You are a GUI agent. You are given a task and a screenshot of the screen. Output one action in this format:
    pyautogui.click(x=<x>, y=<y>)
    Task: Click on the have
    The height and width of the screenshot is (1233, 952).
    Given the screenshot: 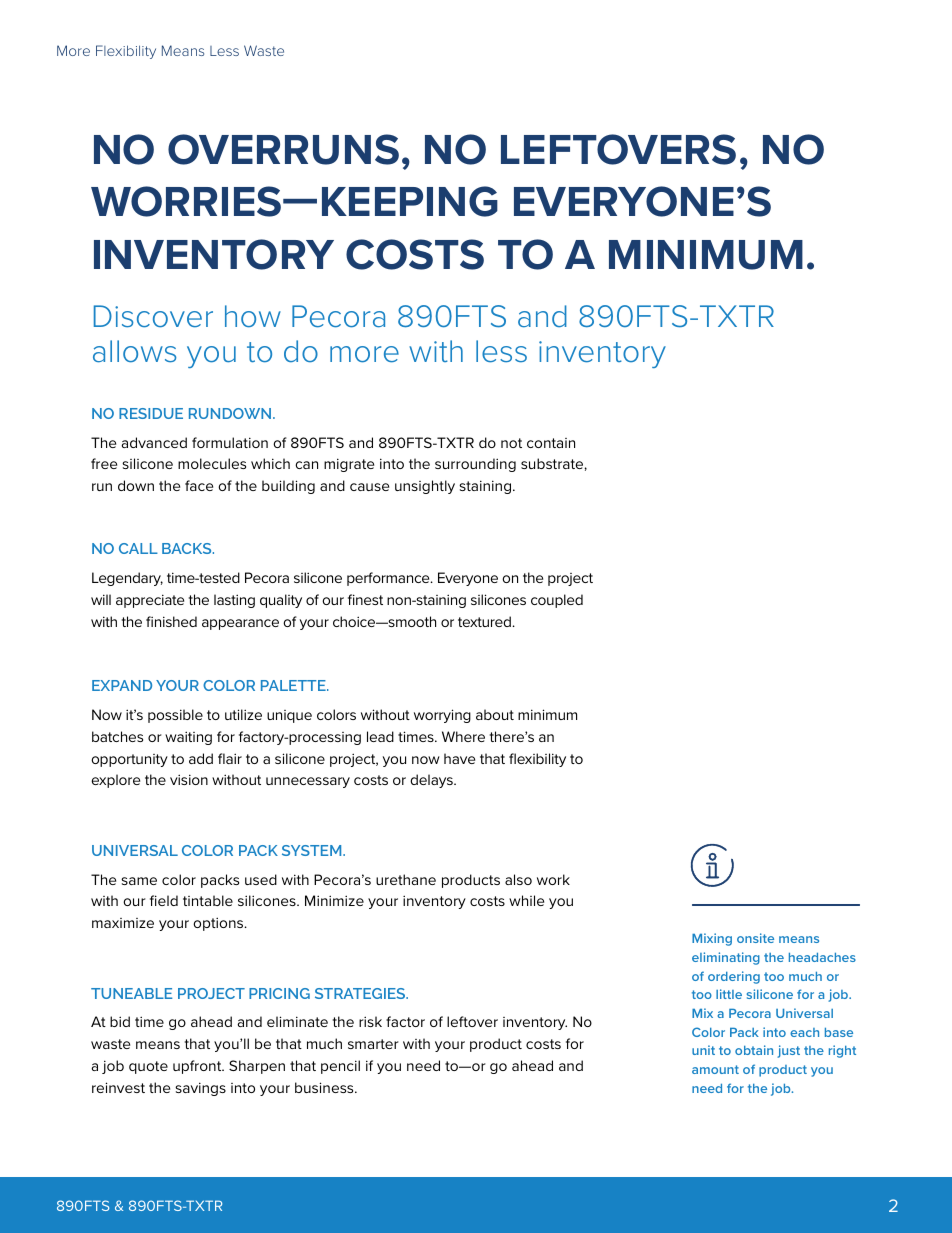 What is the action you would take?
    pyautogui.click(x=459, y=758)
